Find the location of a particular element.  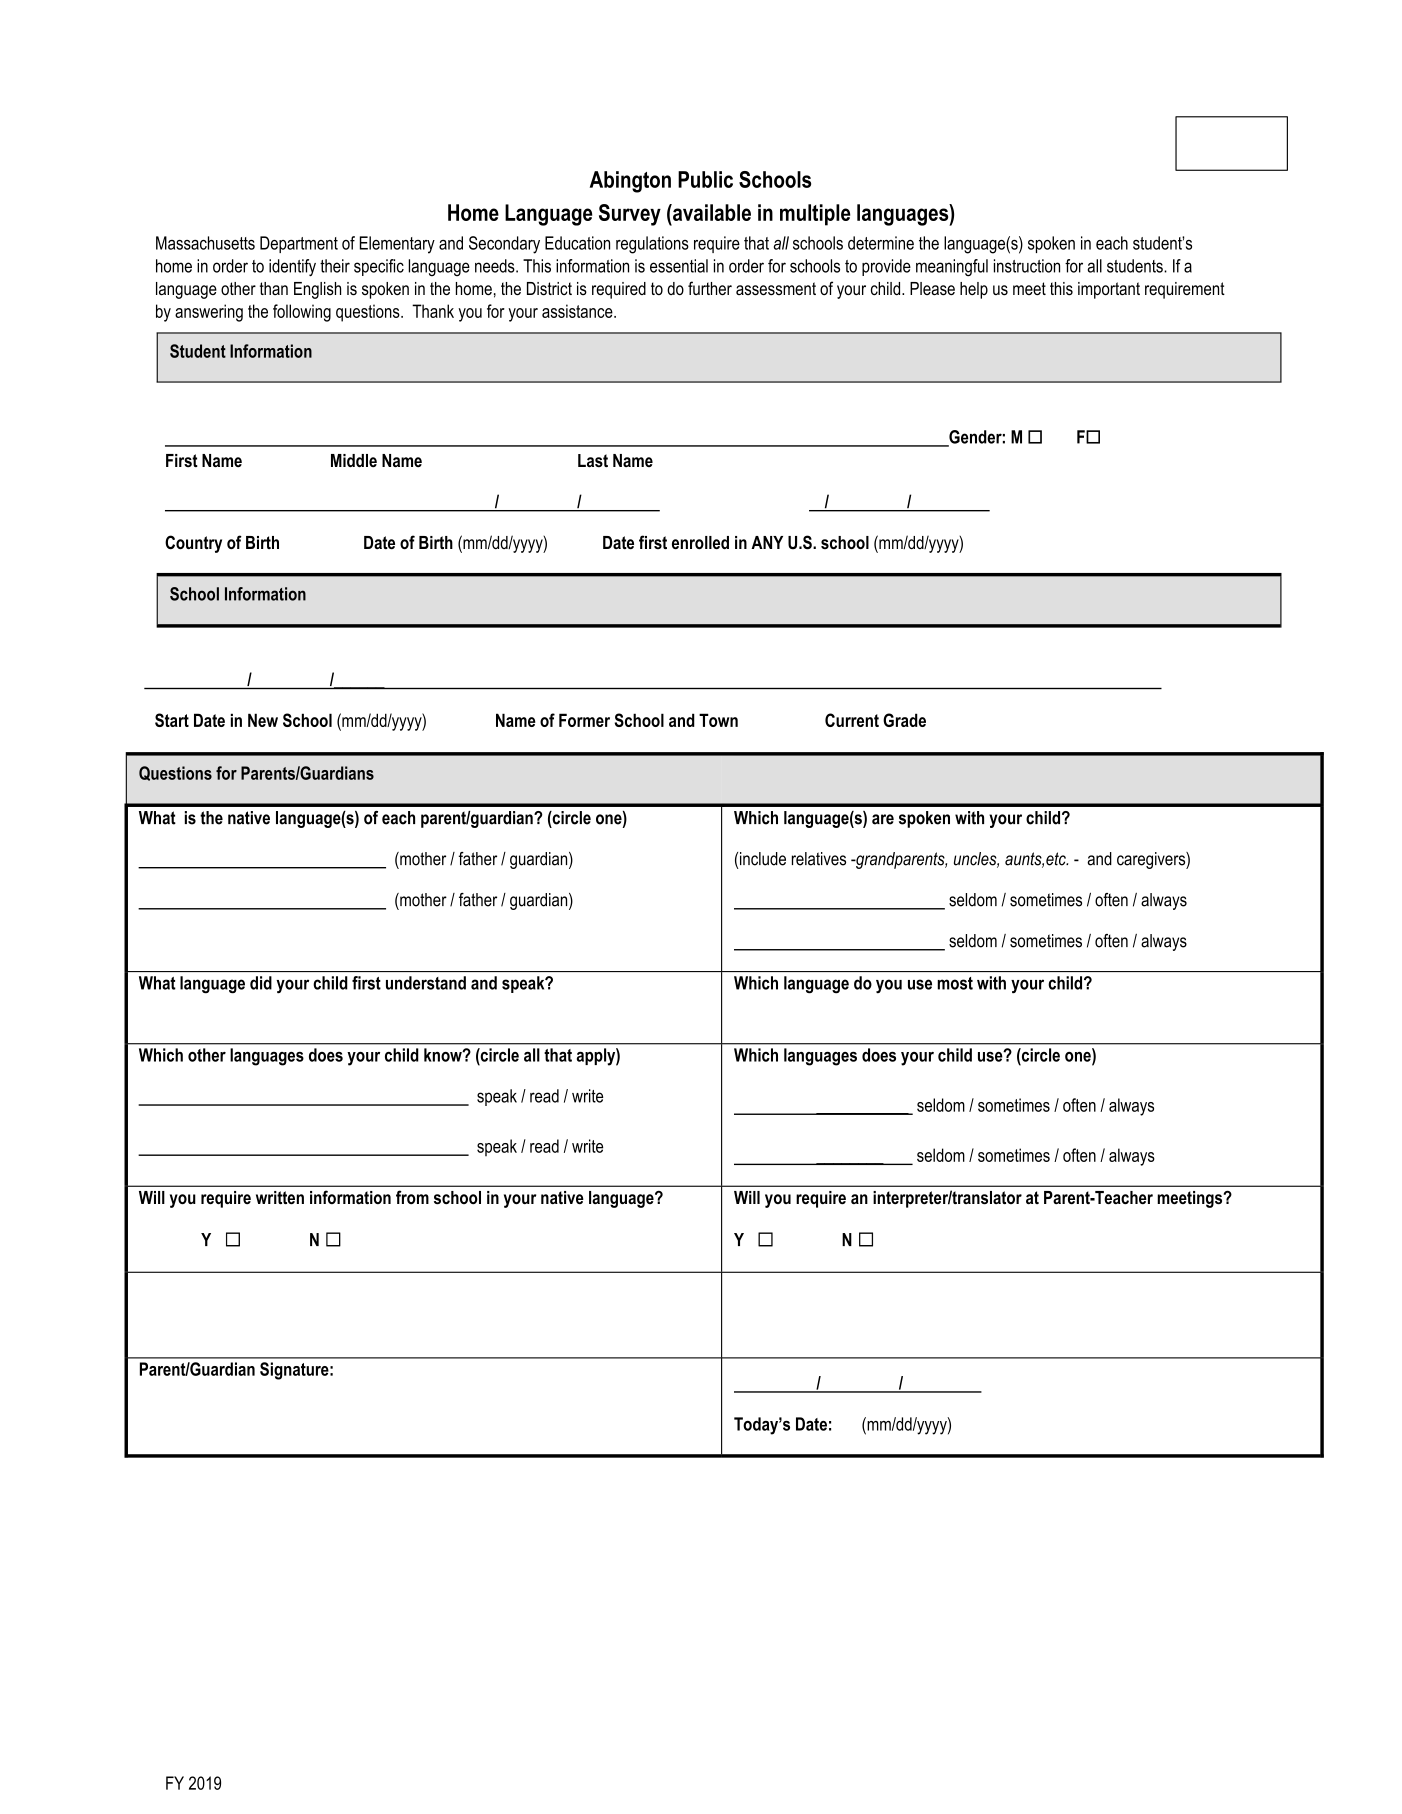

written is located at coordinates (280, 1198).
